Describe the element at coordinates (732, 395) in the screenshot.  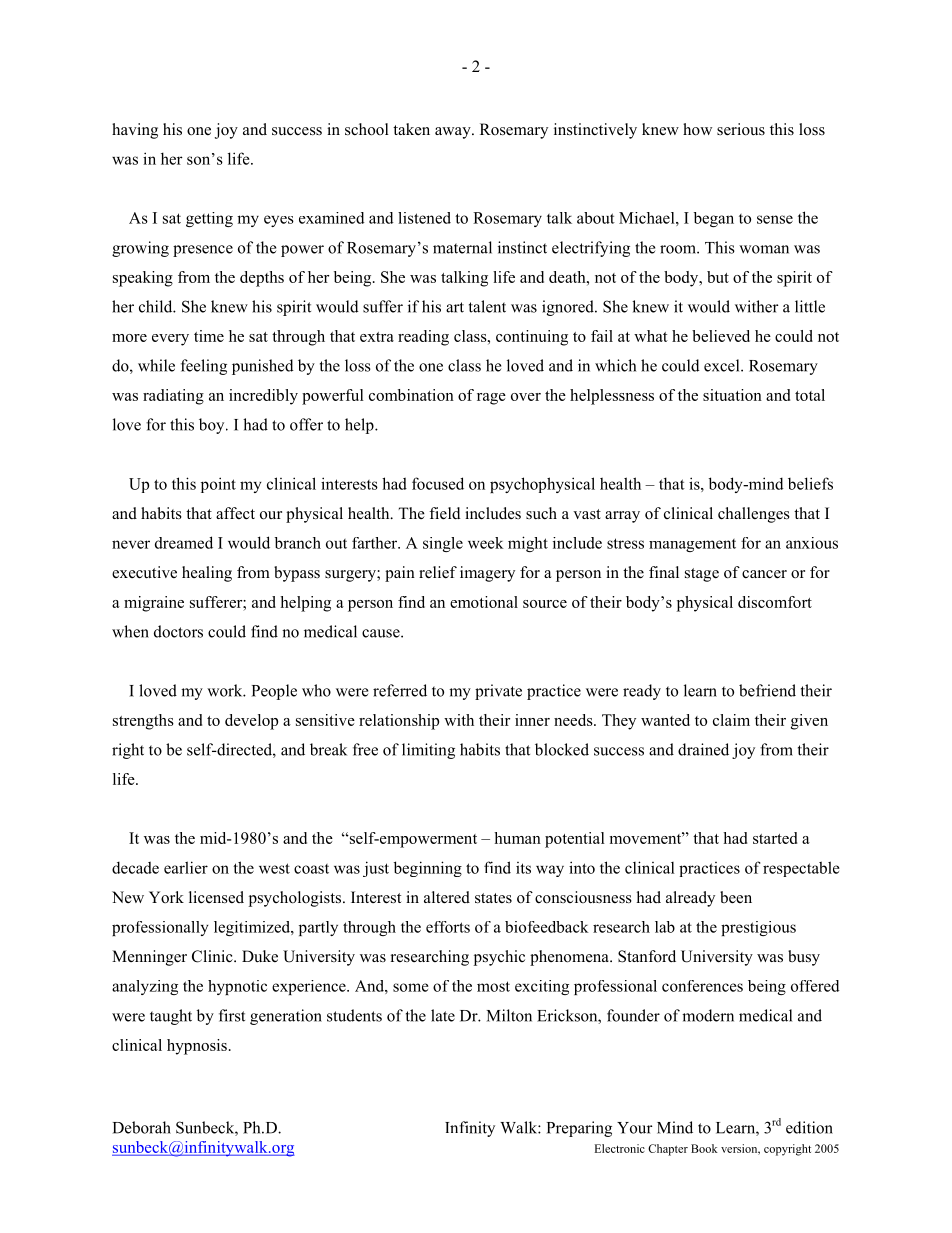
I see `situation` at that location.
